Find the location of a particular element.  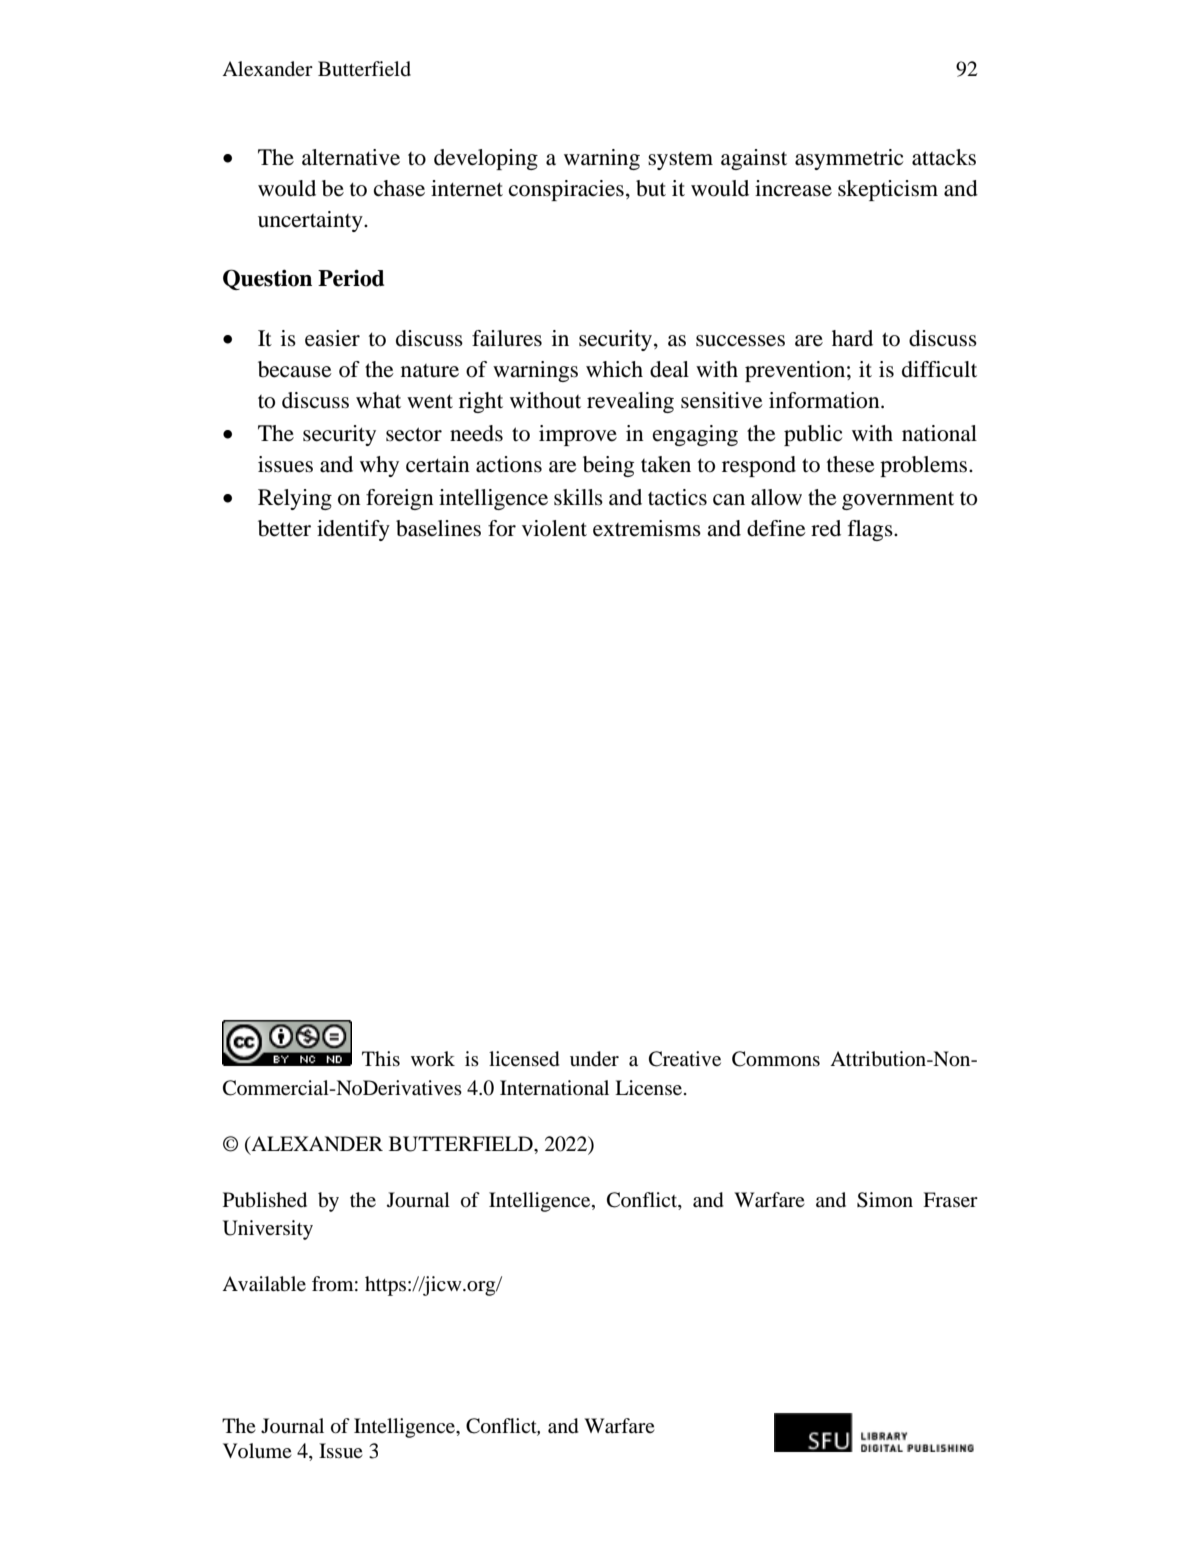

This is located at coordinates (381, 1058).
